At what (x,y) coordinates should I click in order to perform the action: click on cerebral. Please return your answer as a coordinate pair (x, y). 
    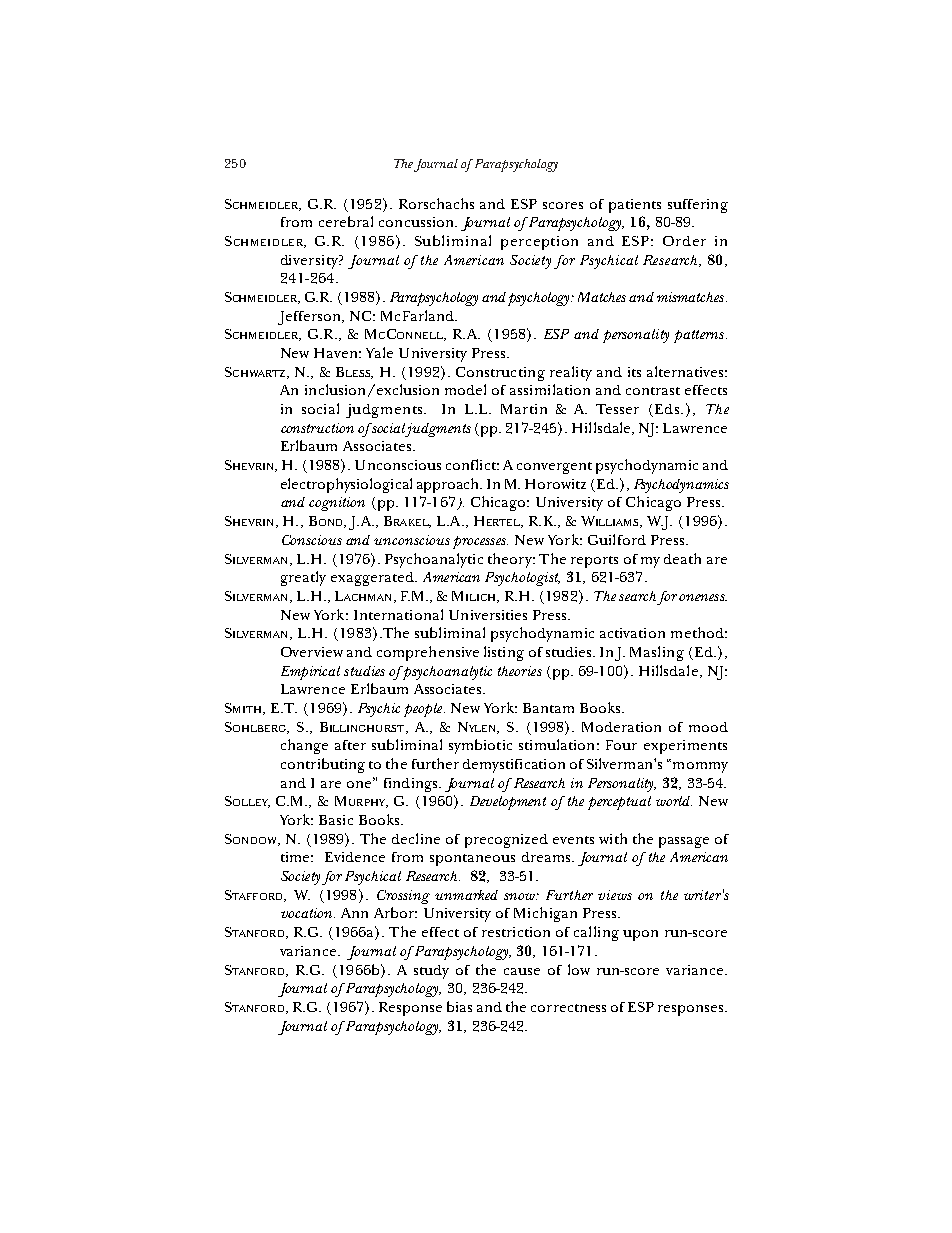
    Looking at the image, I should click on (346, 221).
